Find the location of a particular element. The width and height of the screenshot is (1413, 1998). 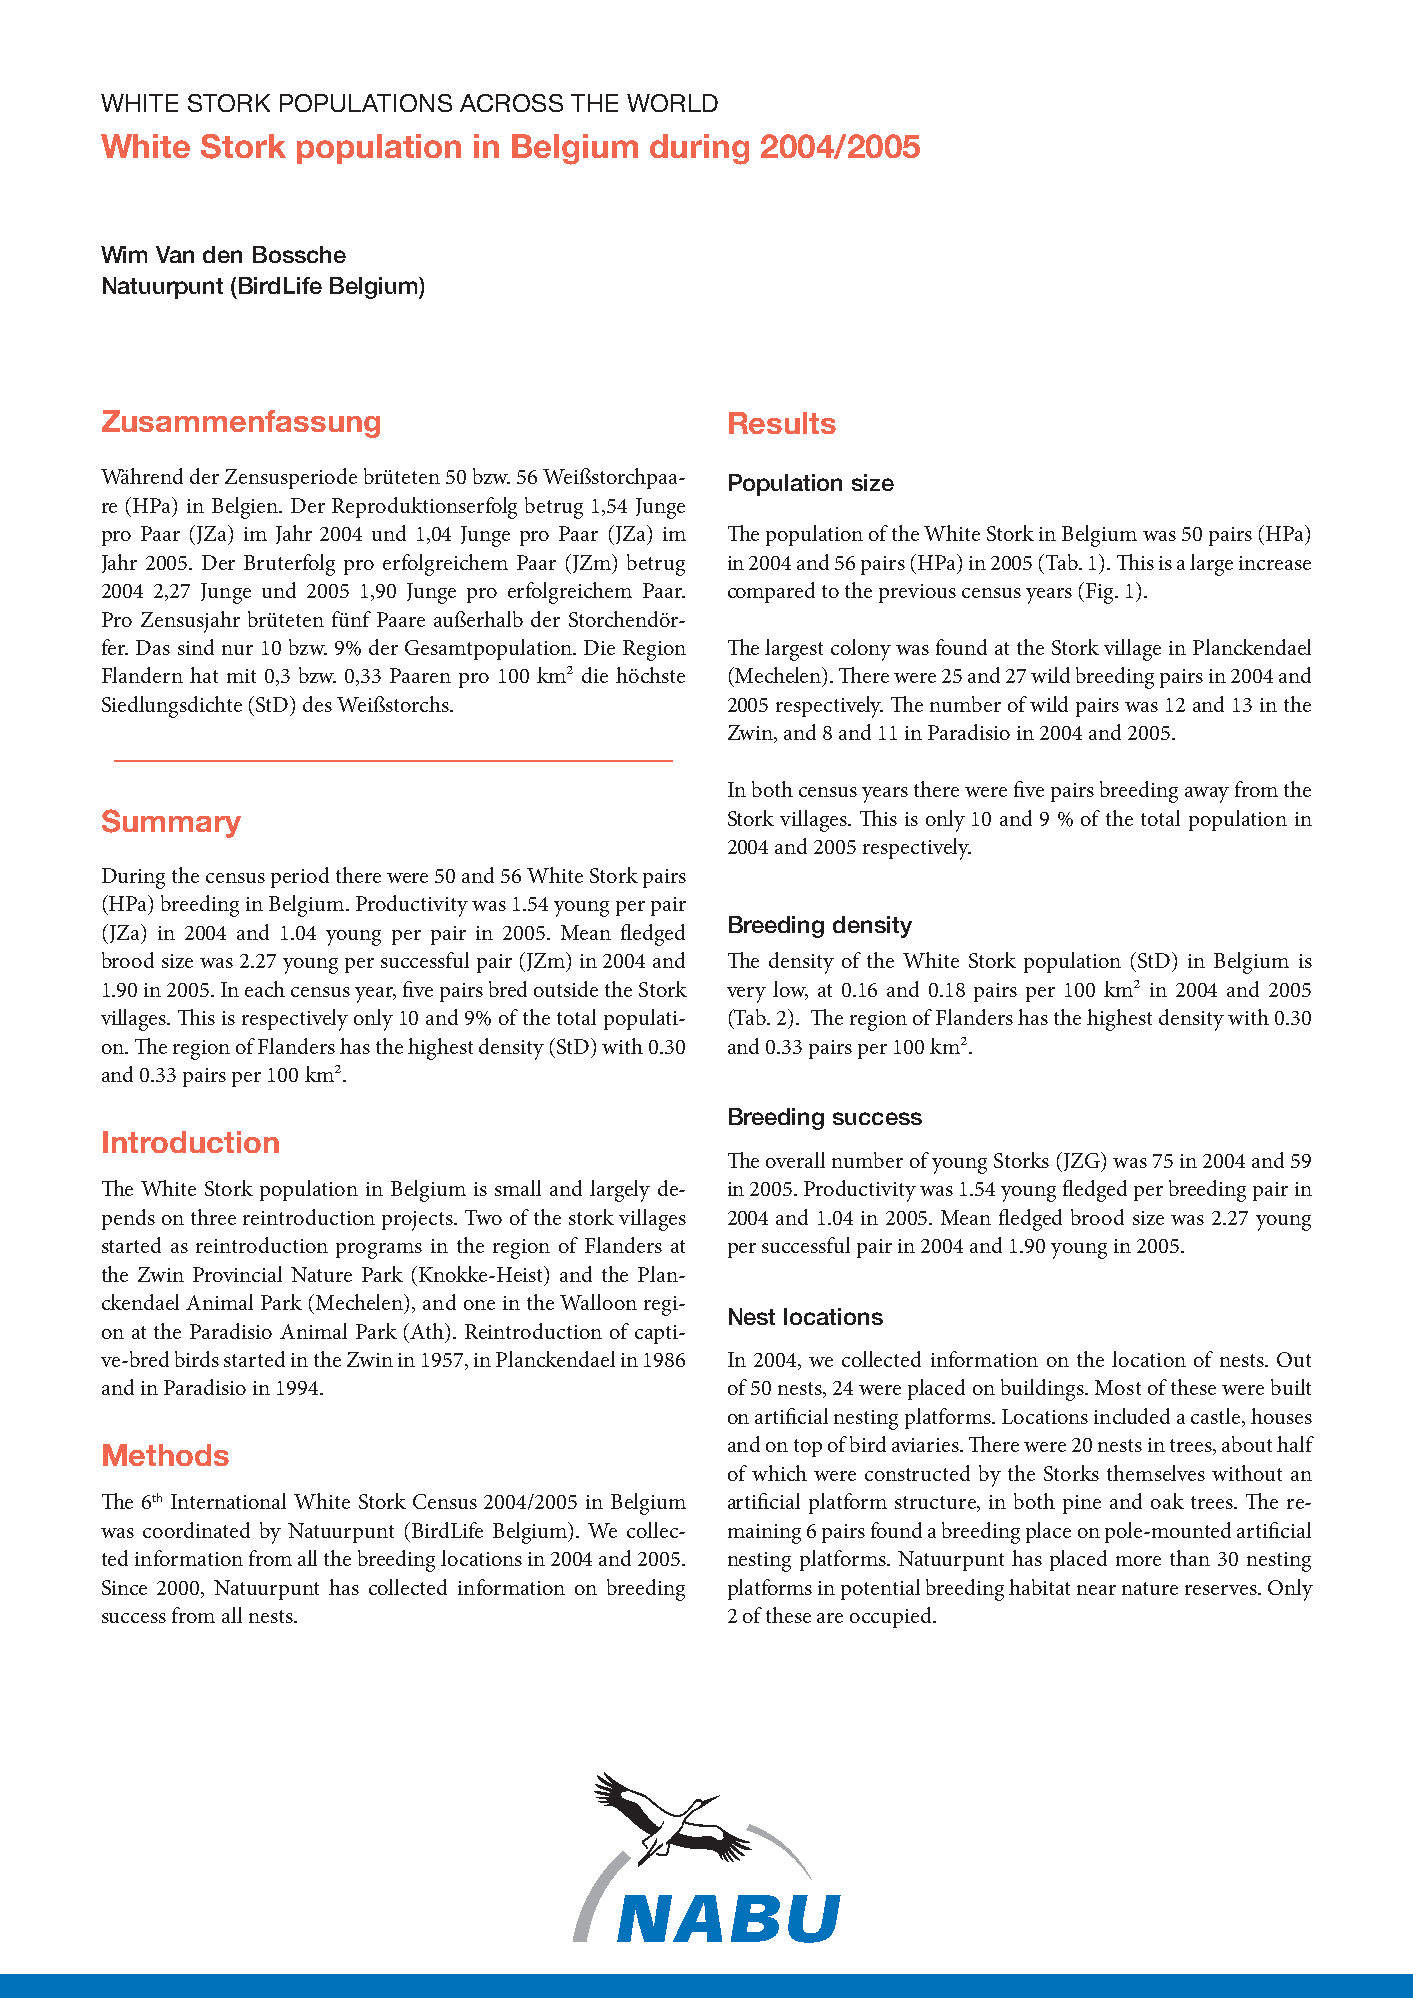

overall is located at coordinates (795, 1160).
